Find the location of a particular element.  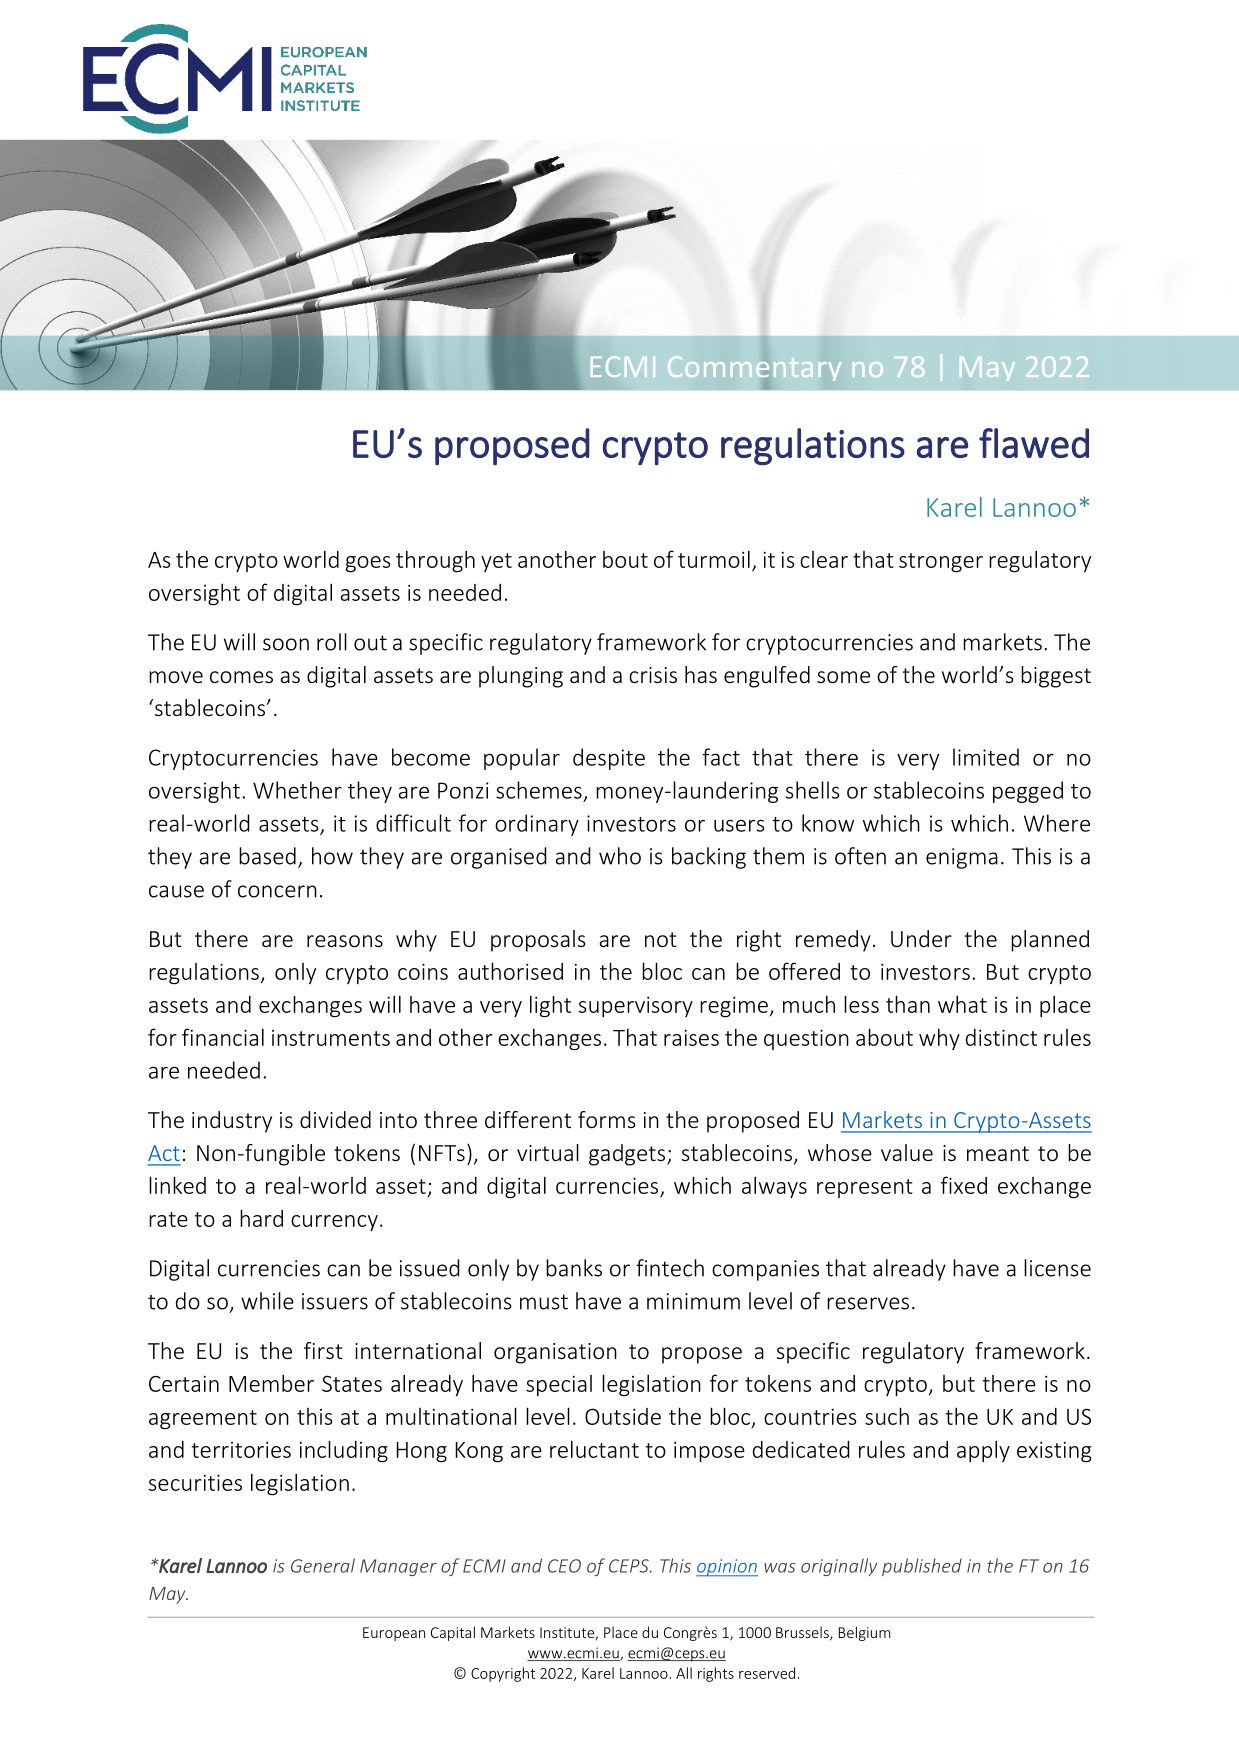

CEO is located at coordinates (564, 1566).
